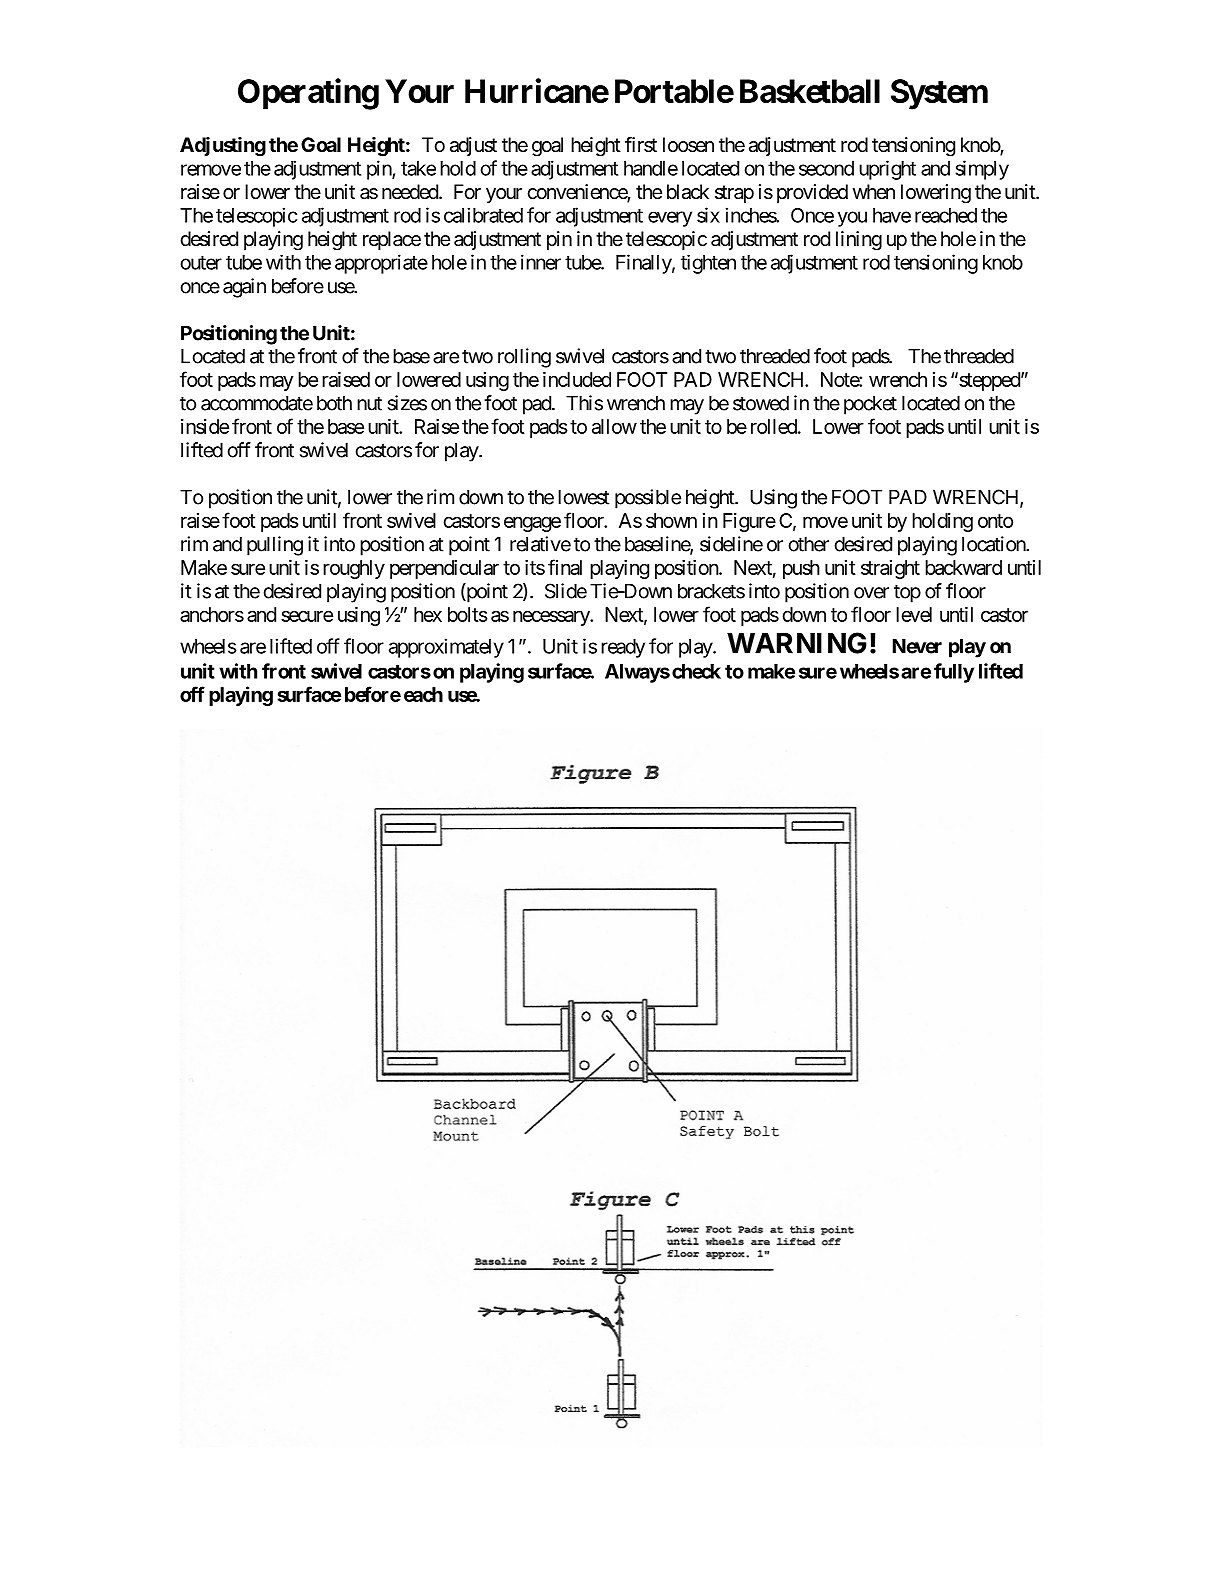  What do you see at coordinates (623, 648) in the screenshot?
I see `ready` at bounding box center [623, 648].
